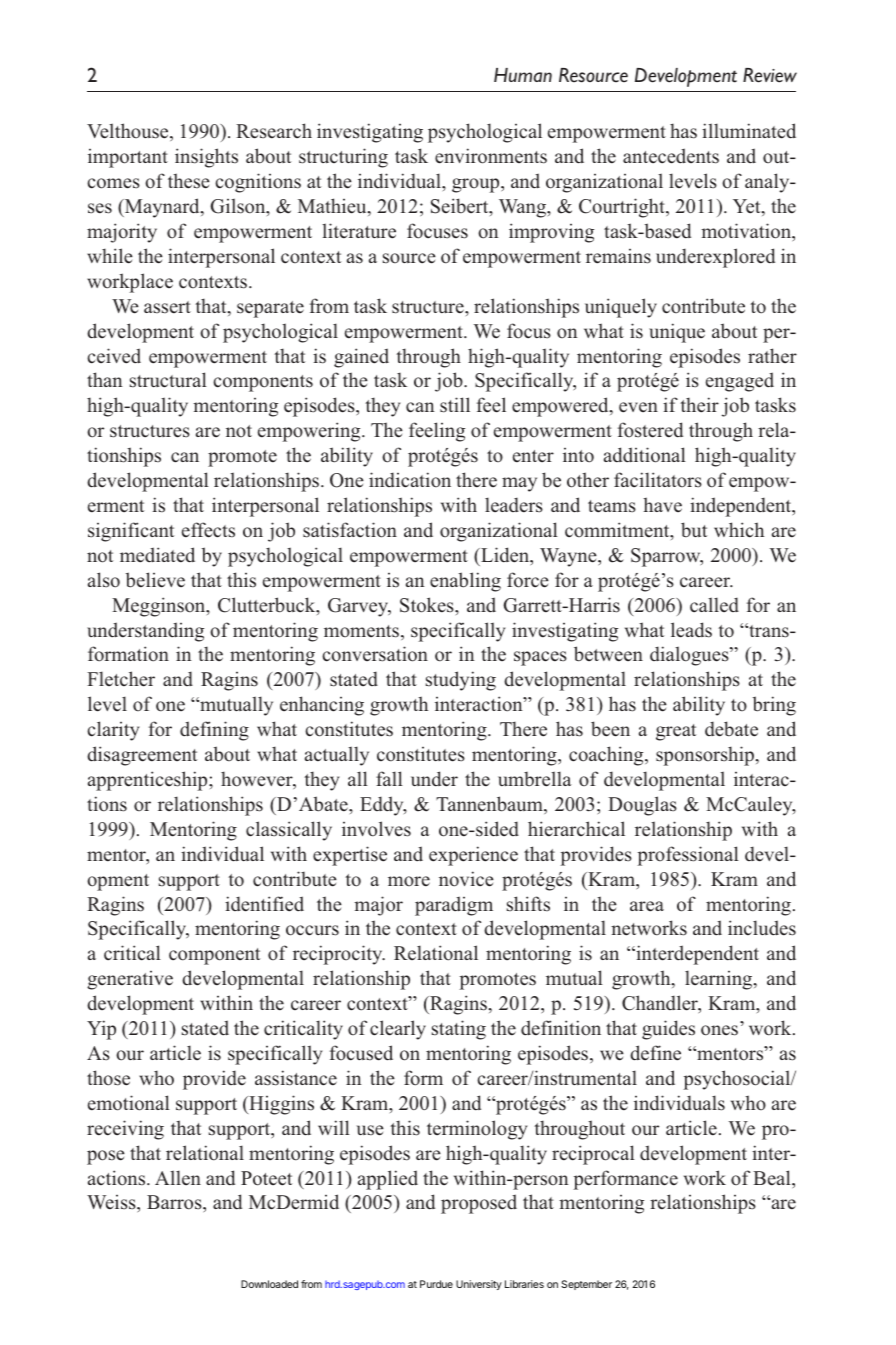 Image resolution: width=896 pixels, height=1345 pixels. What do you see at coordinates (491, 156) in the screenshot?
I see `environments` at bounding box center [491, 156].
